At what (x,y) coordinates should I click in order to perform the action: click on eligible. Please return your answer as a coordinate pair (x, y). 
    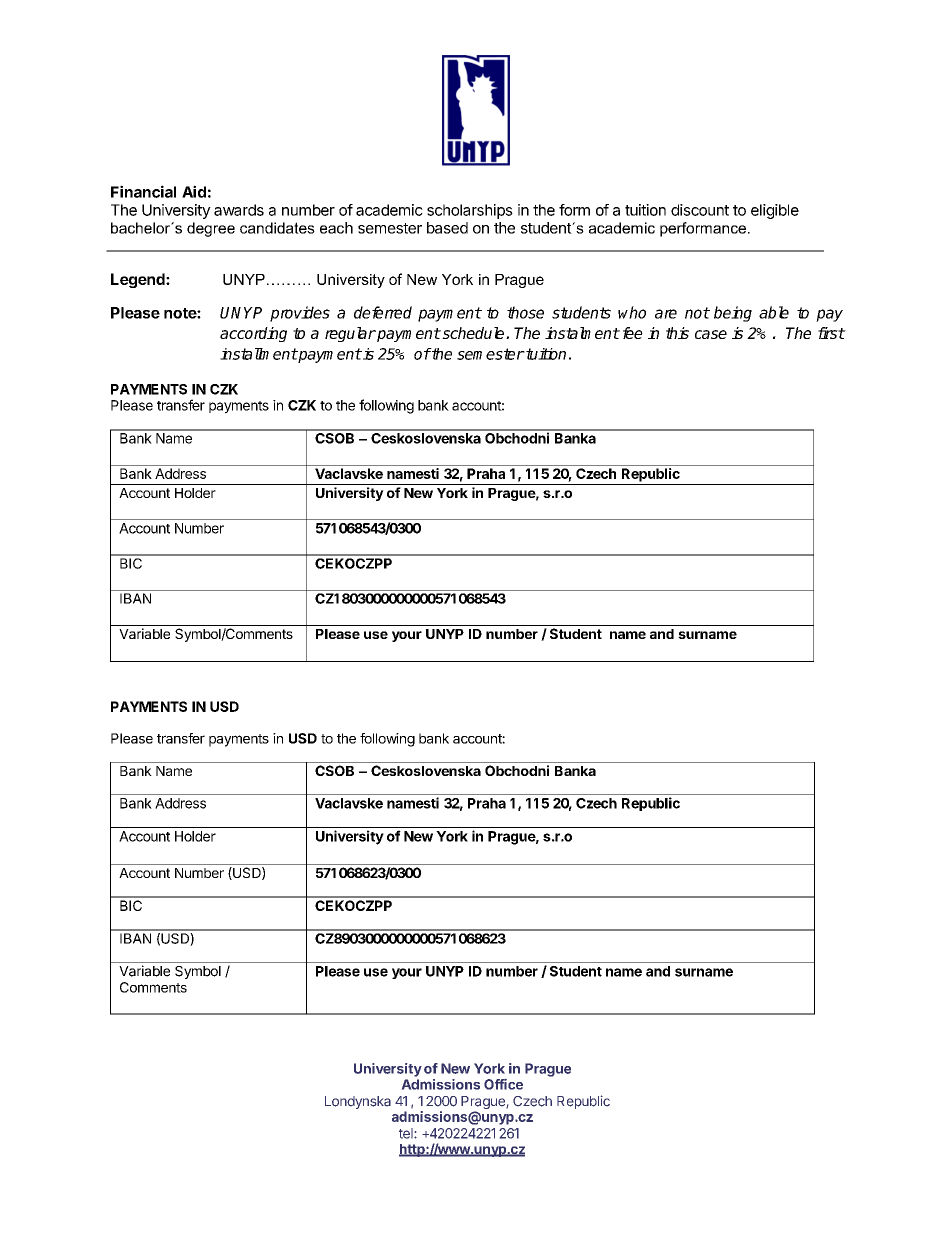
    Looking at the image, I should click on (775, 211).
